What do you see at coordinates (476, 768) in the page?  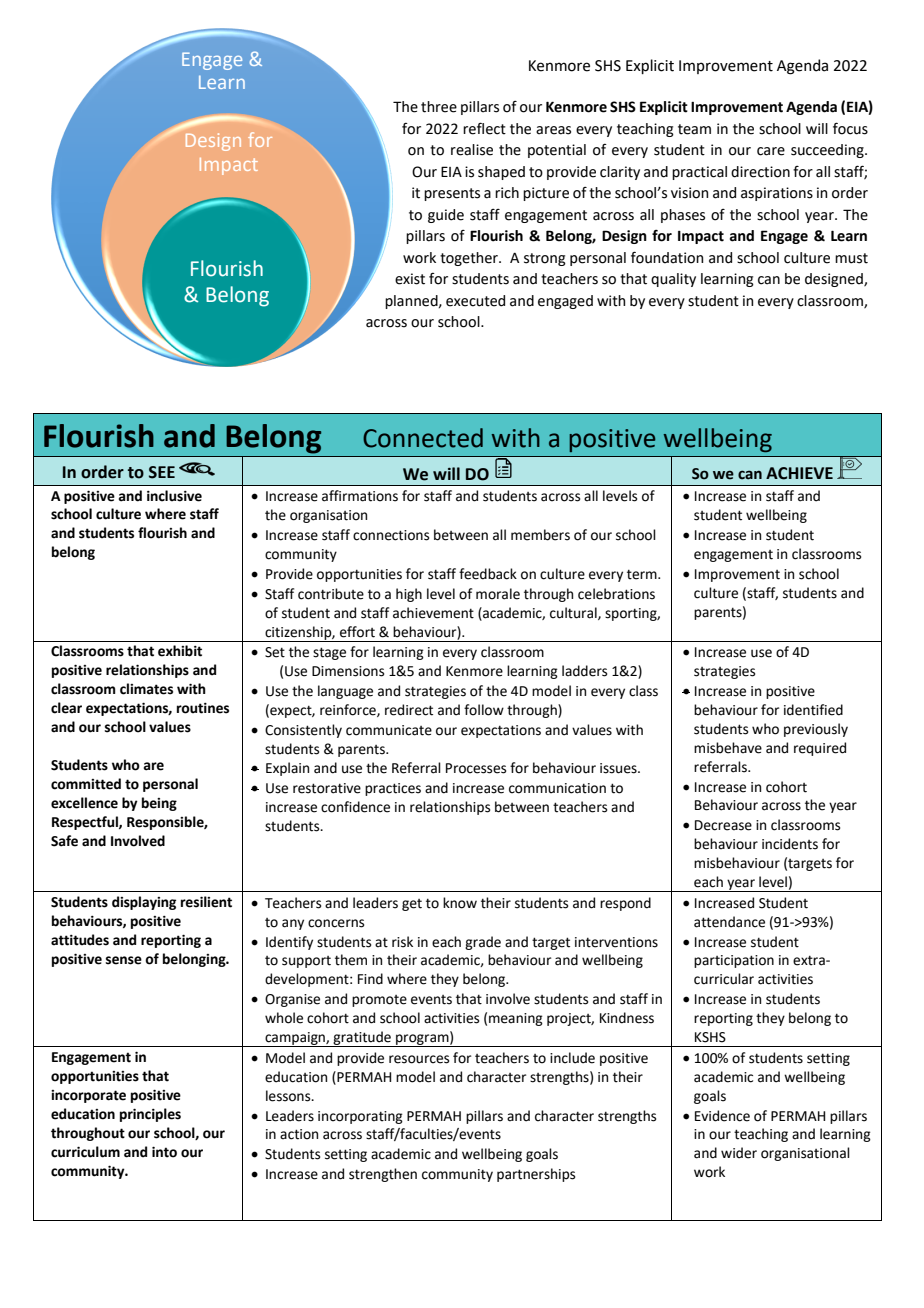 I see `Processes` at bounding box center [476, 768].
